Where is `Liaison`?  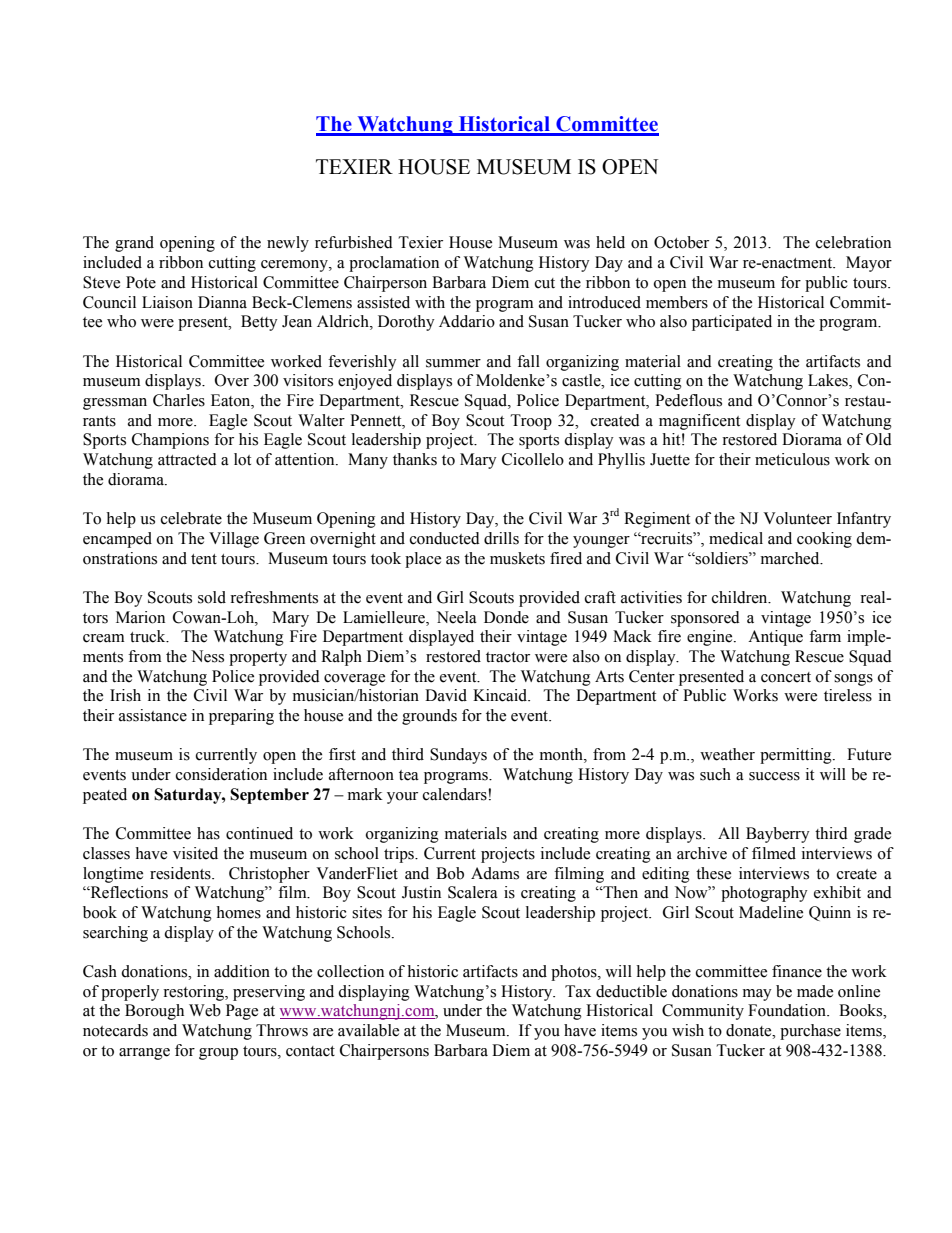
Liaison is located at coordinates (167, 302).
